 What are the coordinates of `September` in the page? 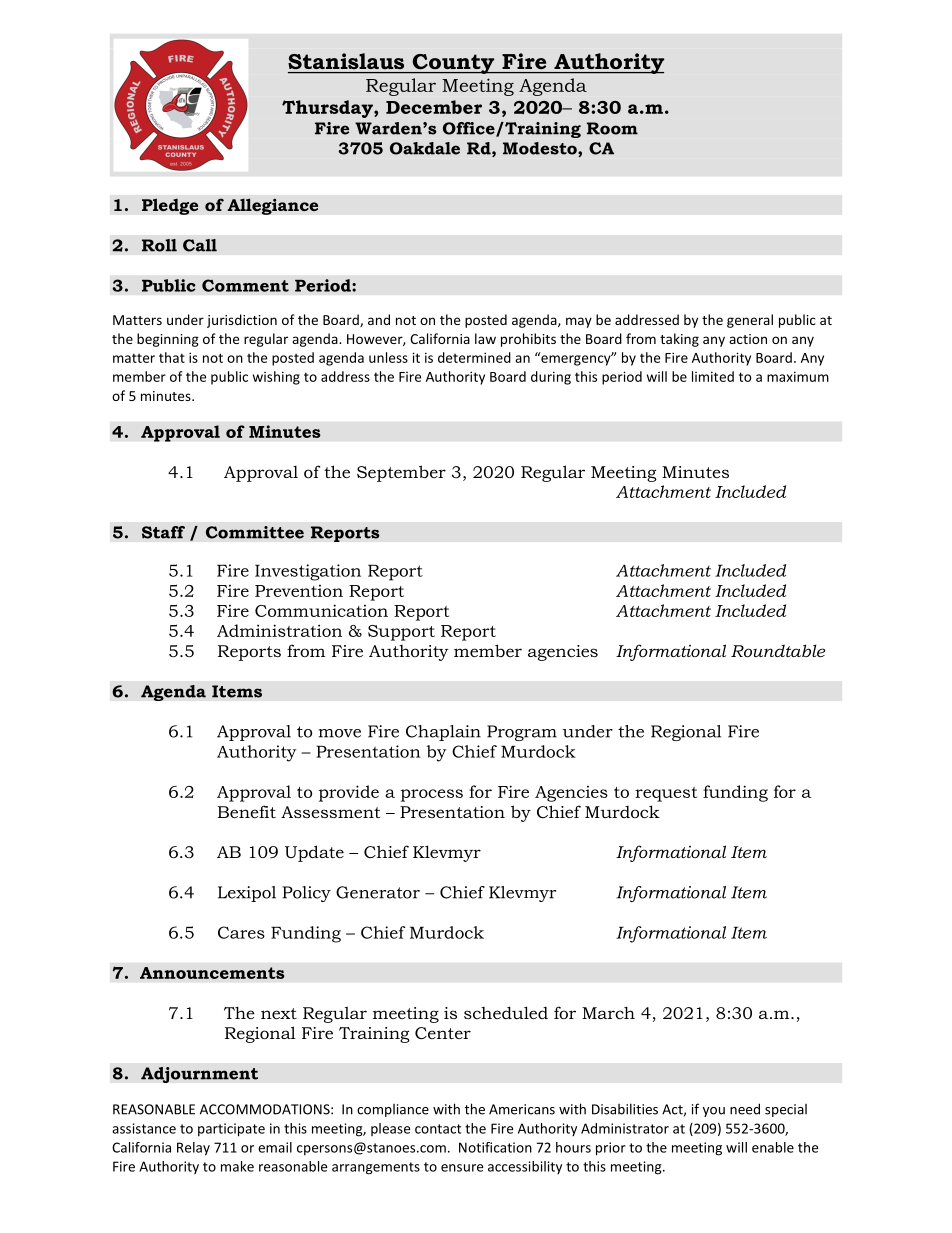 It's located at (401, 473).
